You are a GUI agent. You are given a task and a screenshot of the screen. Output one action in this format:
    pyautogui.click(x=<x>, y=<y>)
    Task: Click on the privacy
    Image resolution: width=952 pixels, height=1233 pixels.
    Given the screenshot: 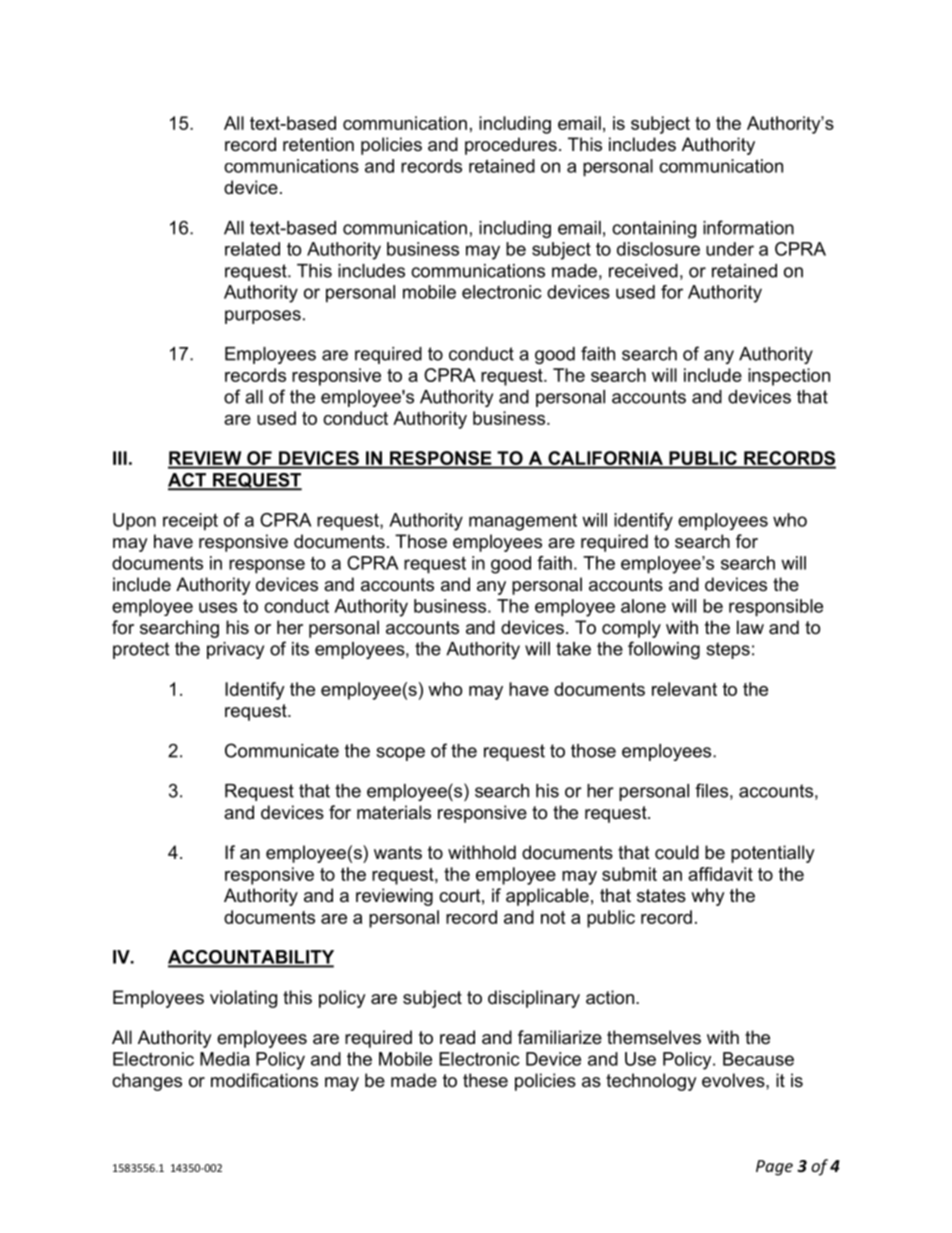 What is the action you would take?
    pyautogui.click(x=235, y=650)
